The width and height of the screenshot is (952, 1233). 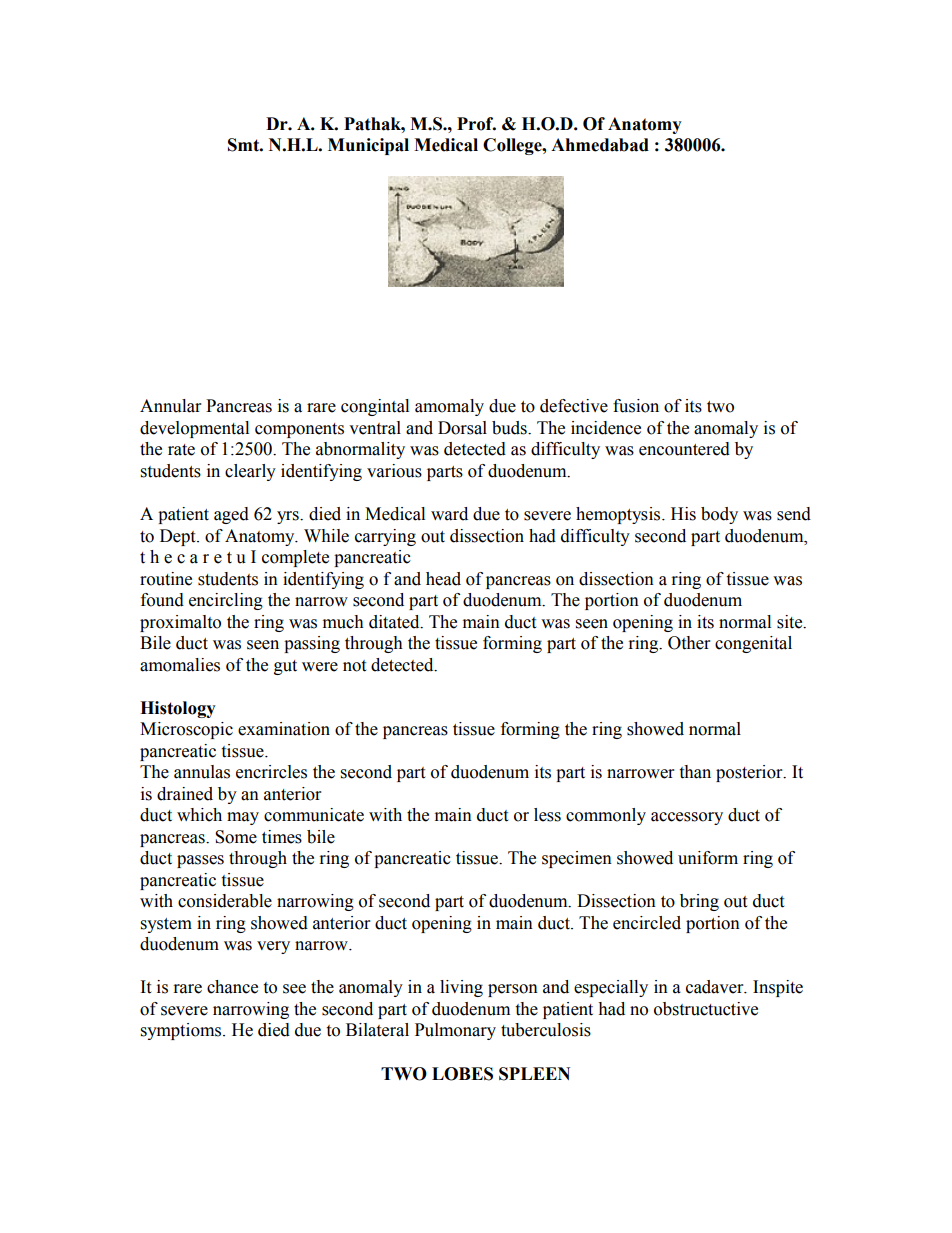 I want to click on than, so click(x=695, y=772).
